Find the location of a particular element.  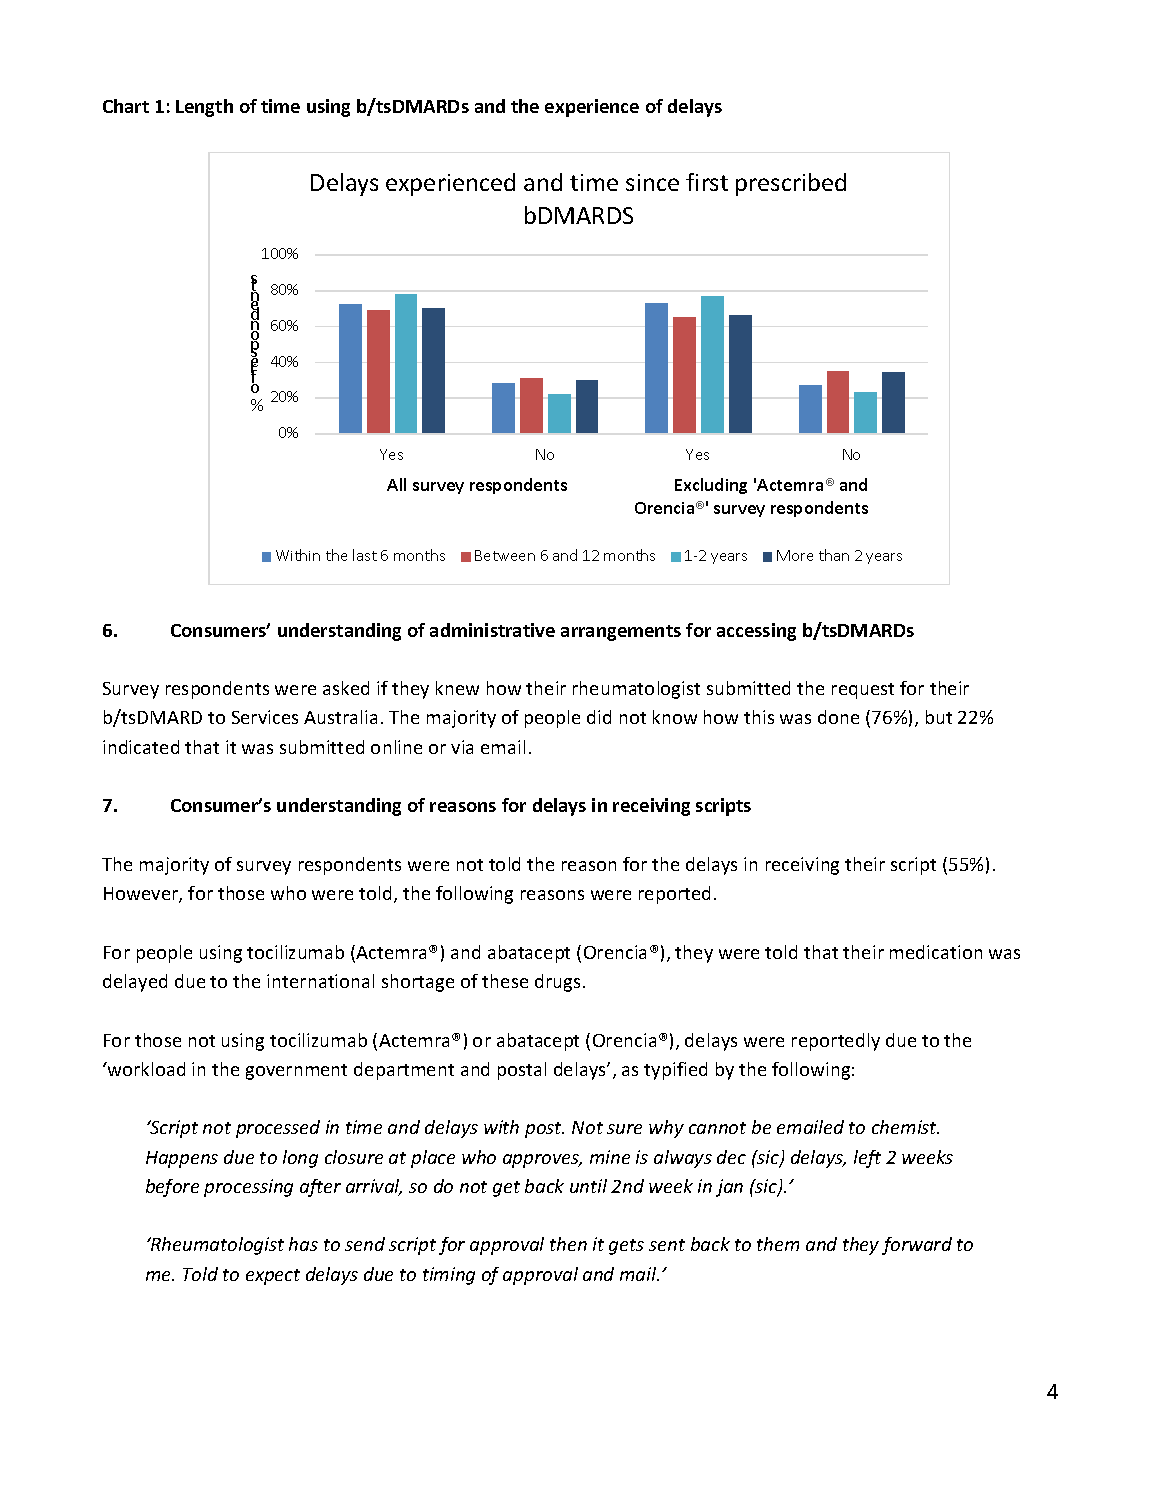

prescribed is located at coordinates (791, 184).
